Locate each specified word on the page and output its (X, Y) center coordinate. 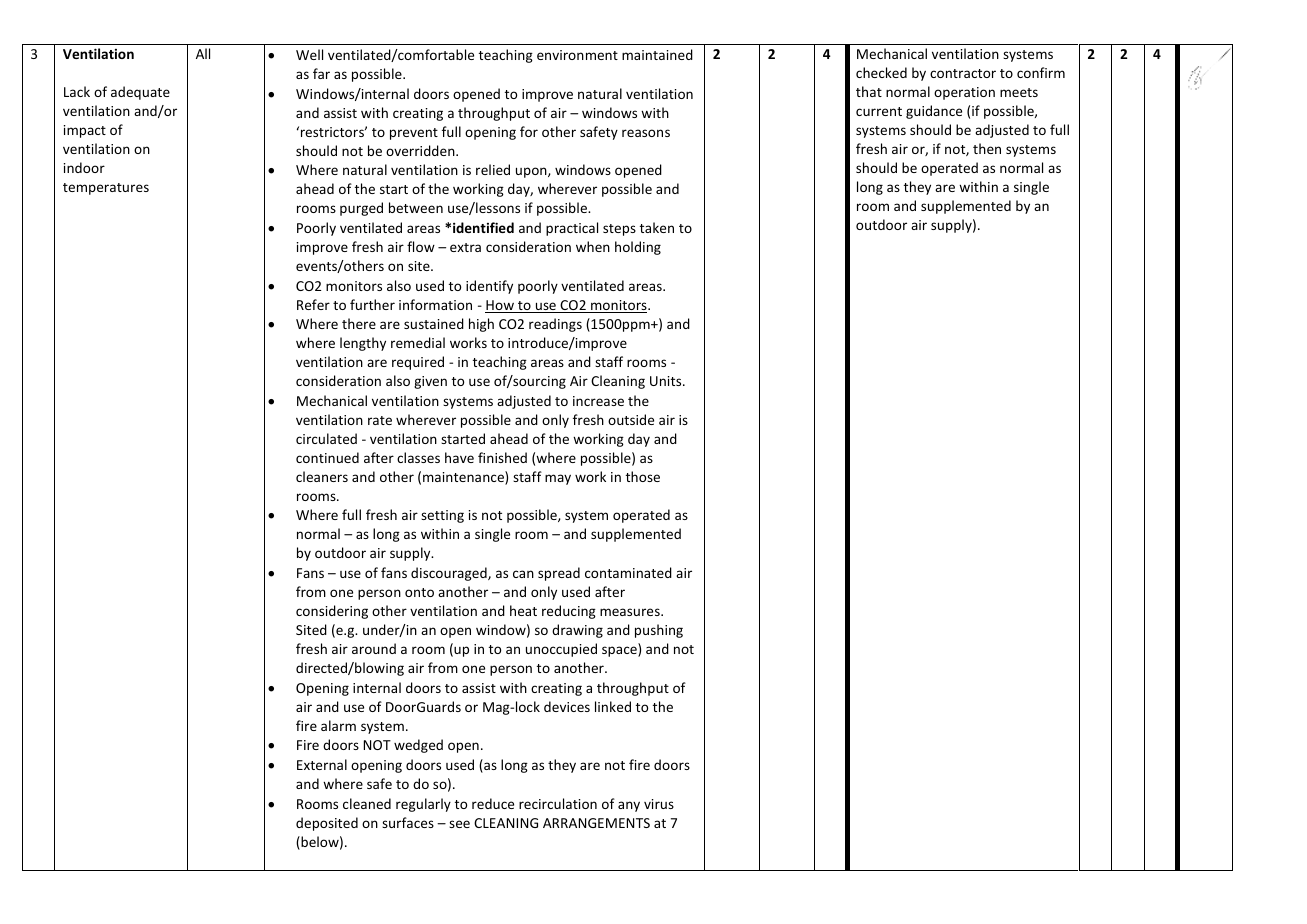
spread (559, 574)
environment (577, 55)
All (203, 53)
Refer (313, 304)
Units (667, 381)
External (322, 764)
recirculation (558, 803)
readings (555, 325)
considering (332, 612)
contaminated (628, 572)
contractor (963, 73)
